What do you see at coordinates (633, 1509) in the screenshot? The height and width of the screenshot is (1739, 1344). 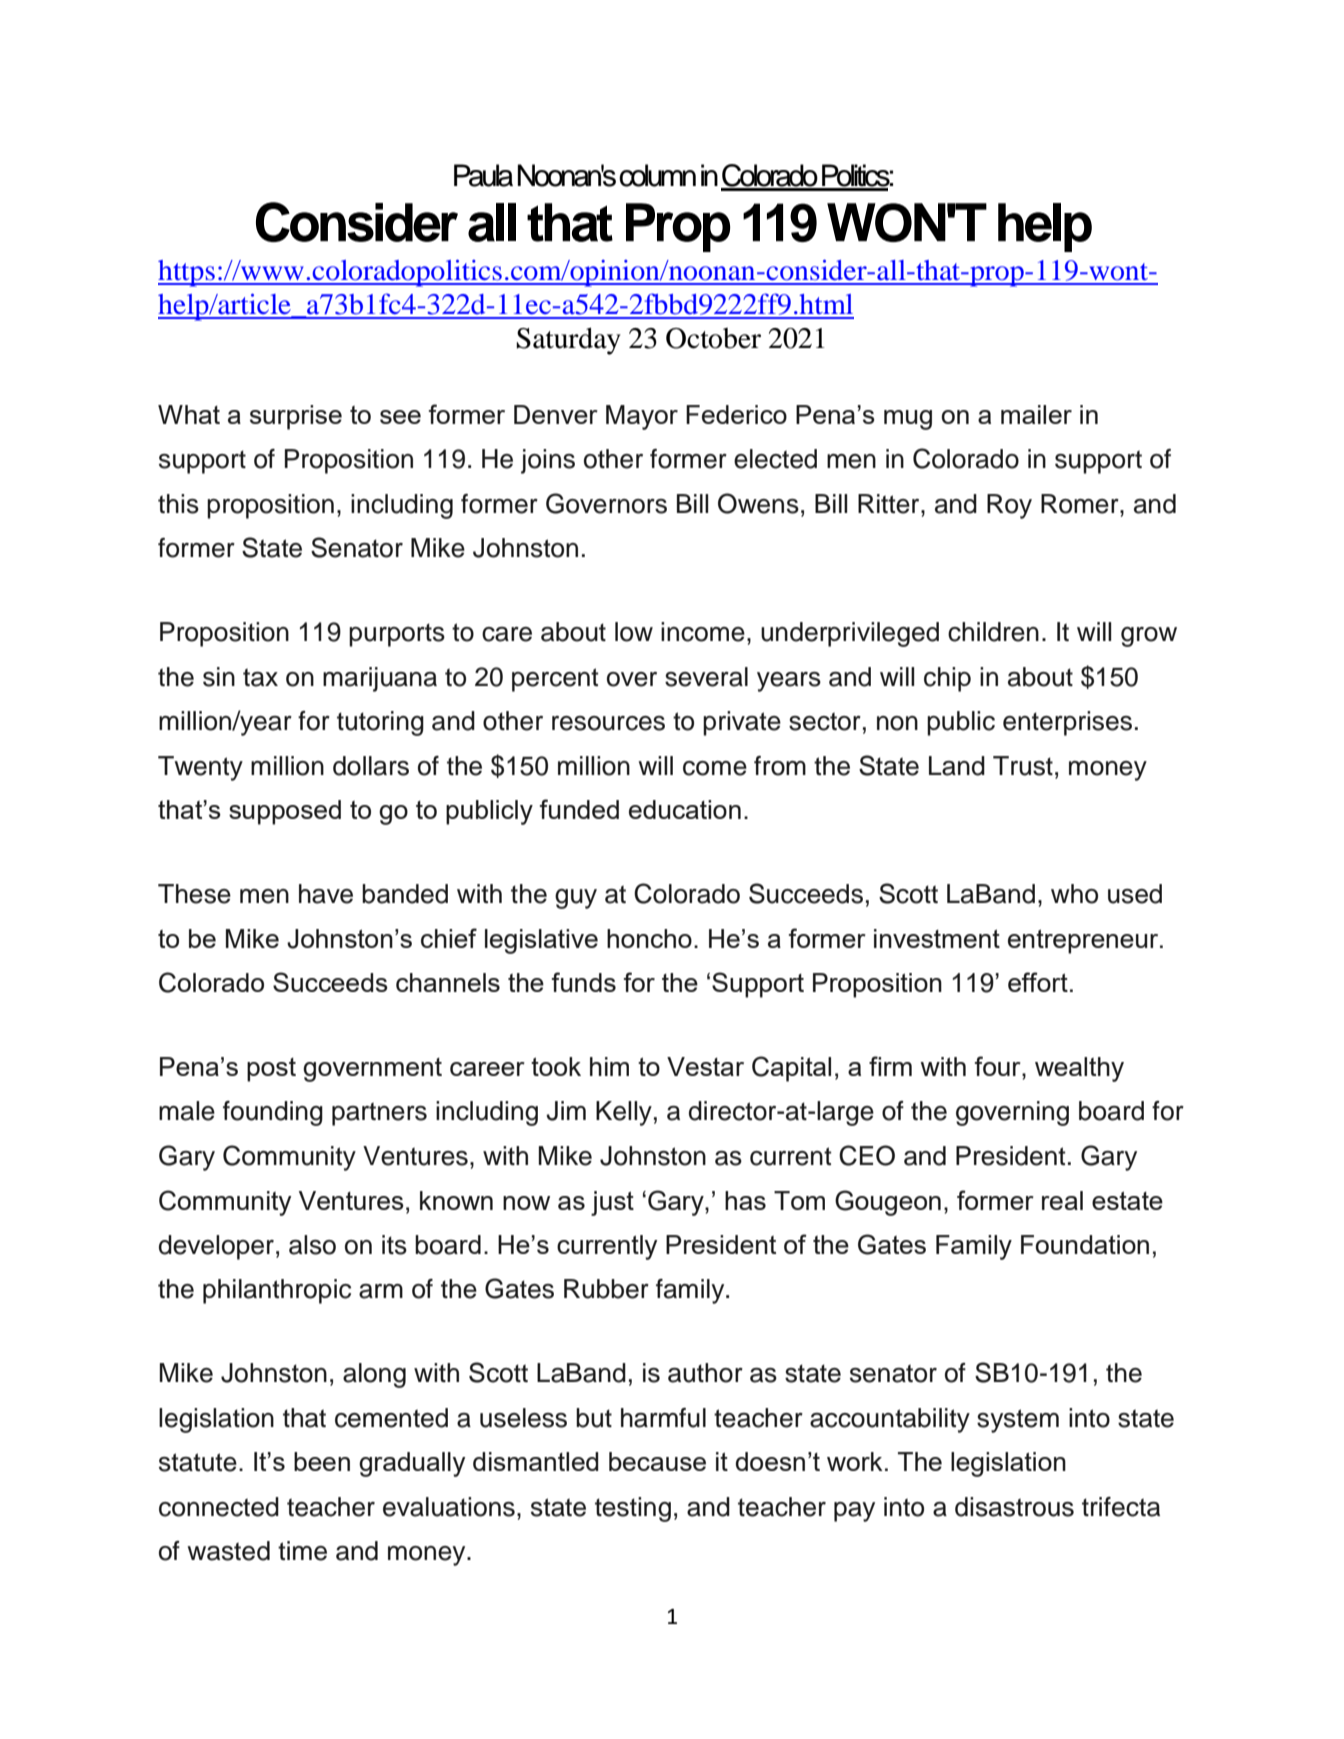 I see `testing` at bounding box center [633, 1509].
